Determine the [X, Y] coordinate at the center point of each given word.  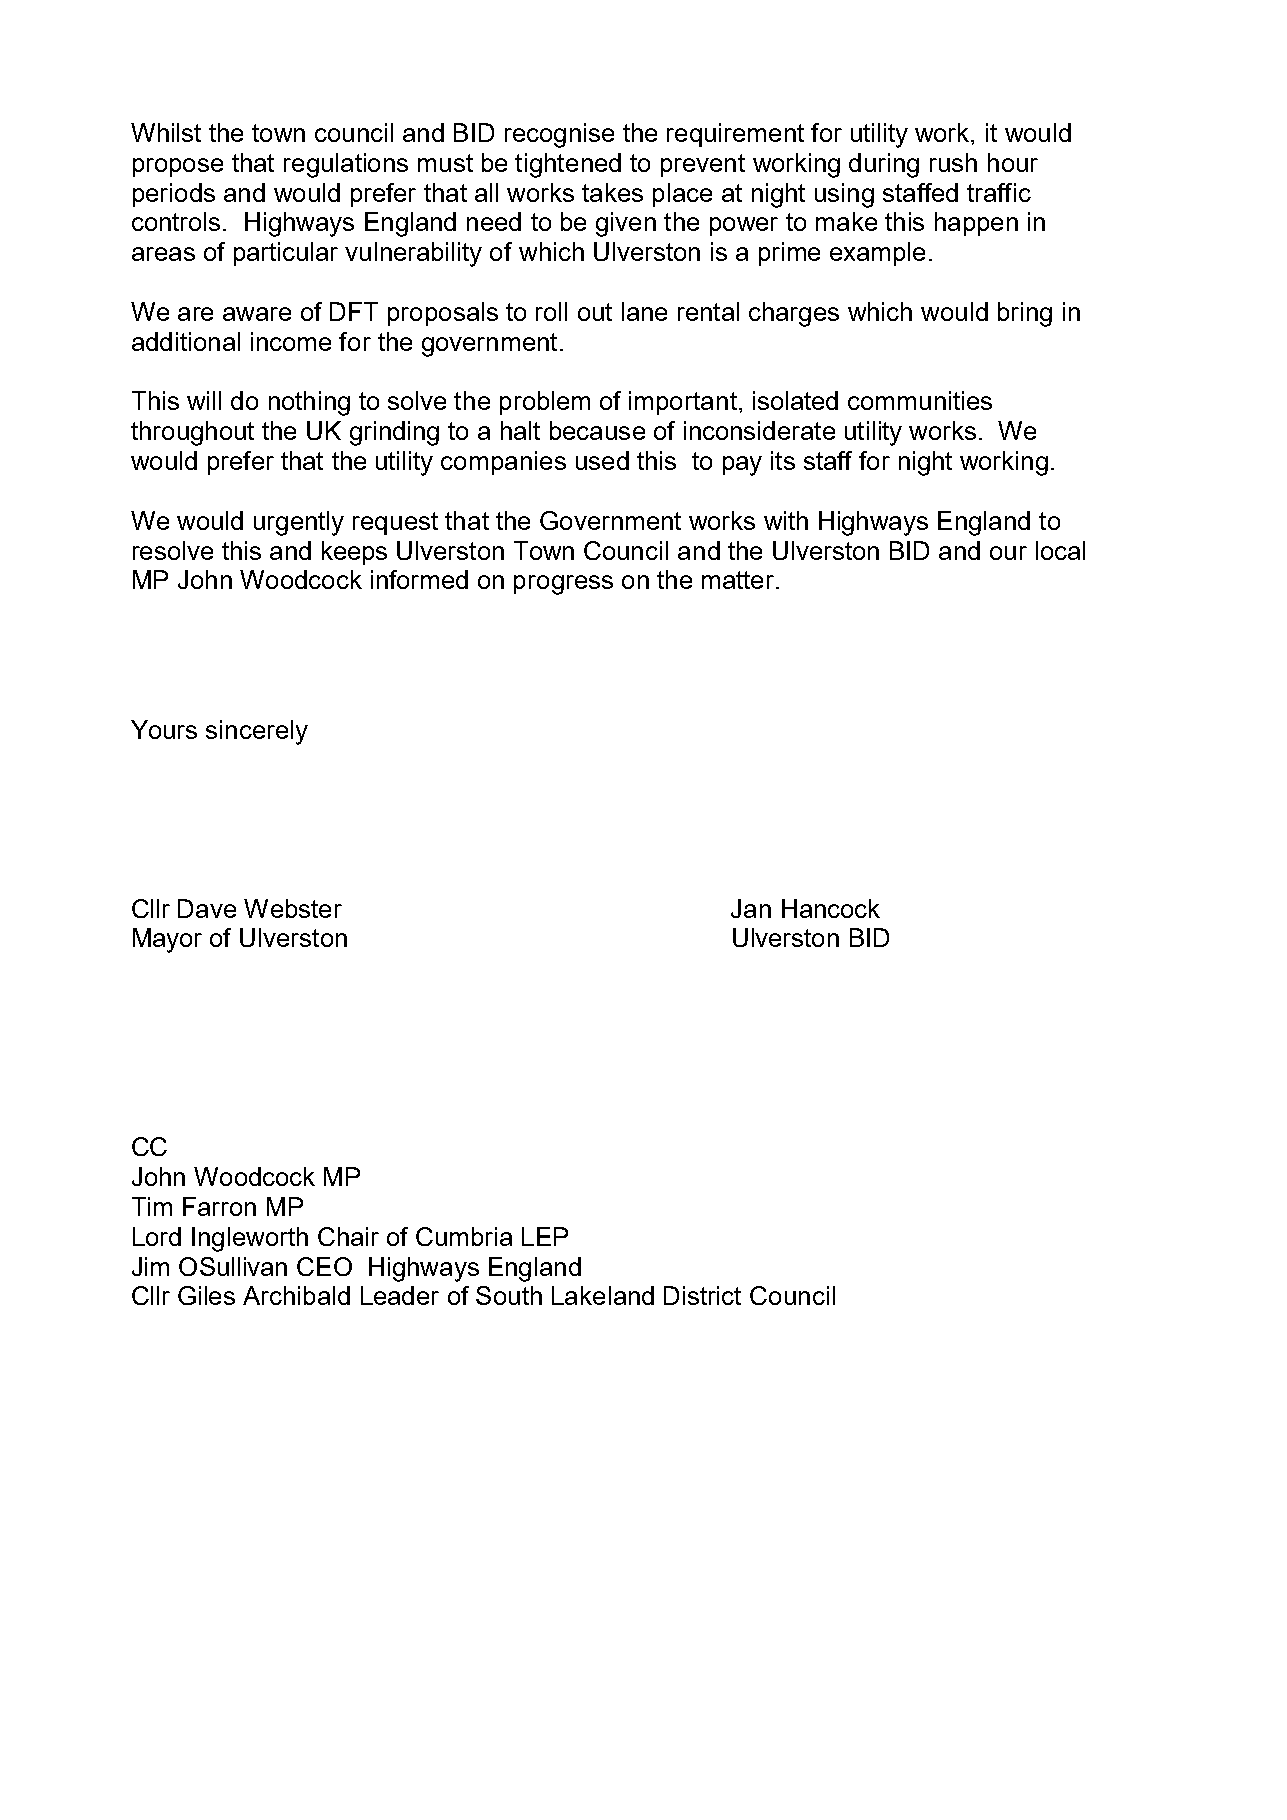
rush [953, 162]
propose [178, 167]
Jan [751, 908]
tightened [568, 165]
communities [920, 400]
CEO [324, 1266]
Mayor [167, 940]
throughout [192, 433]
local [1060, 550]
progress [563, 585]
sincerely [257, 732]
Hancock [831, 908]
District [702, 1295]
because [597, 430]
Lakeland [603, 1295]
